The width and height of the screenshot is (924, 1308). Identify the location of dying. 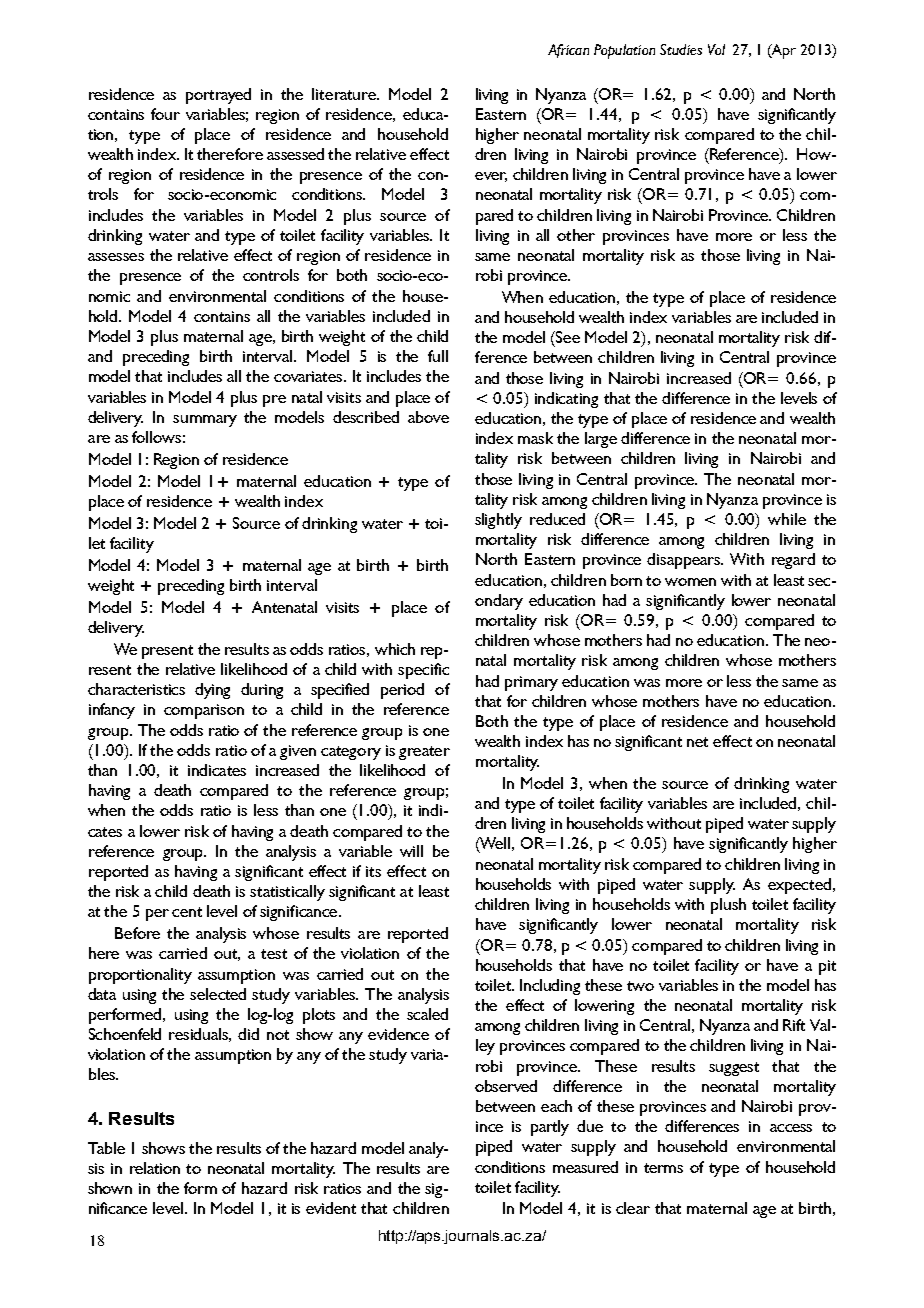
(212, 691).
